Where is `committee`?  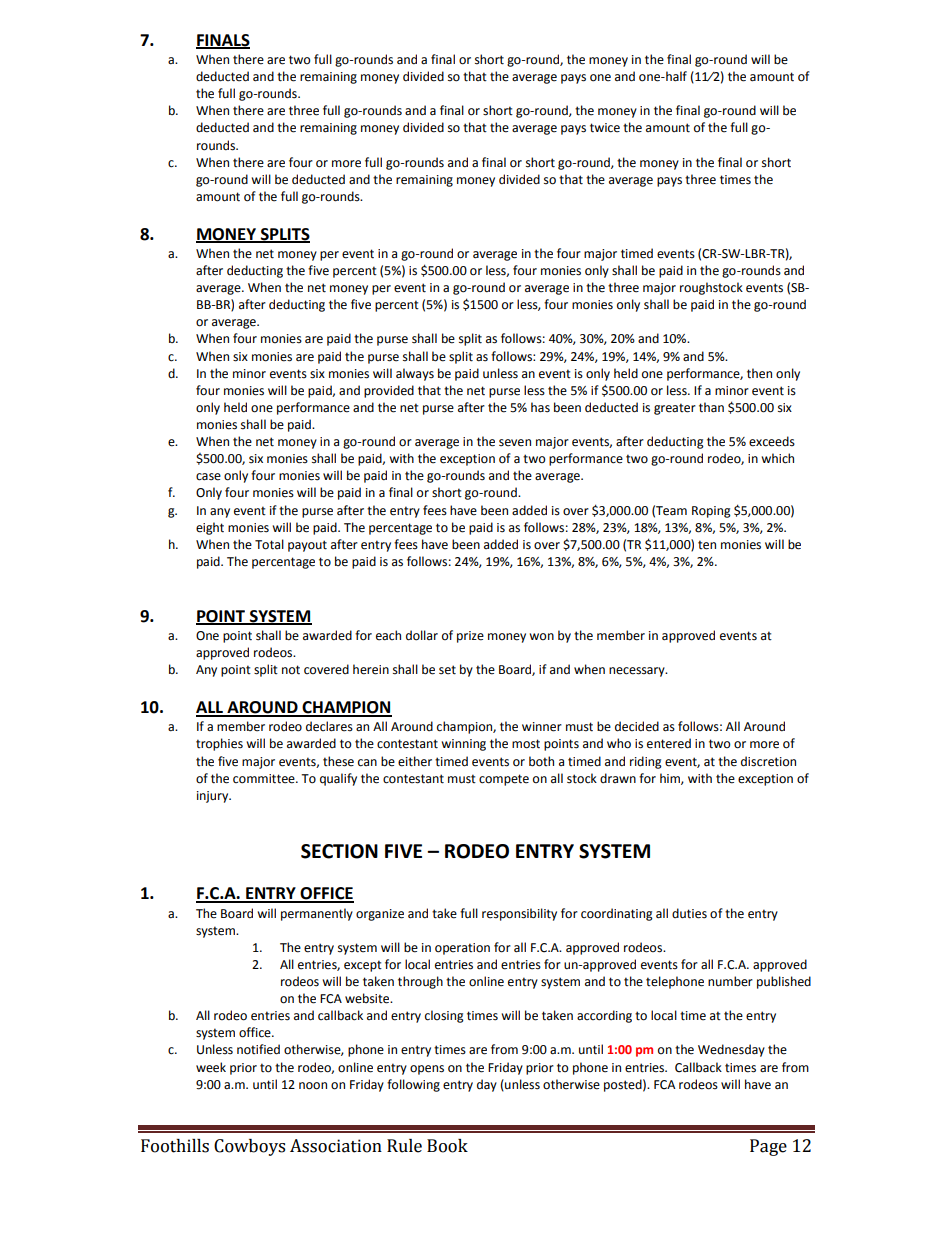 committee is located at coordinates (265, 779).
